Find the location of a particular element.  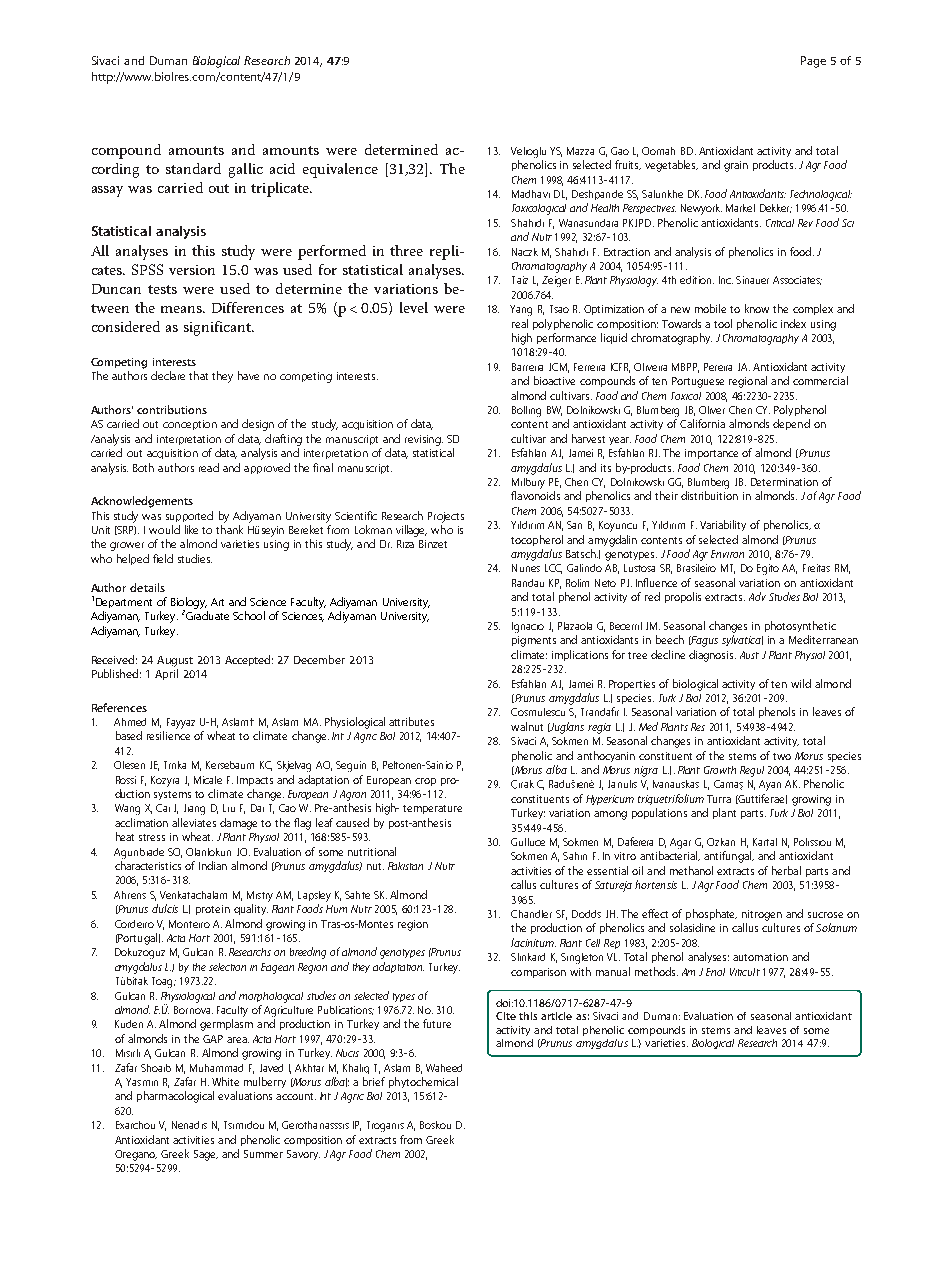

crop is located at coordinates (425, 782).
